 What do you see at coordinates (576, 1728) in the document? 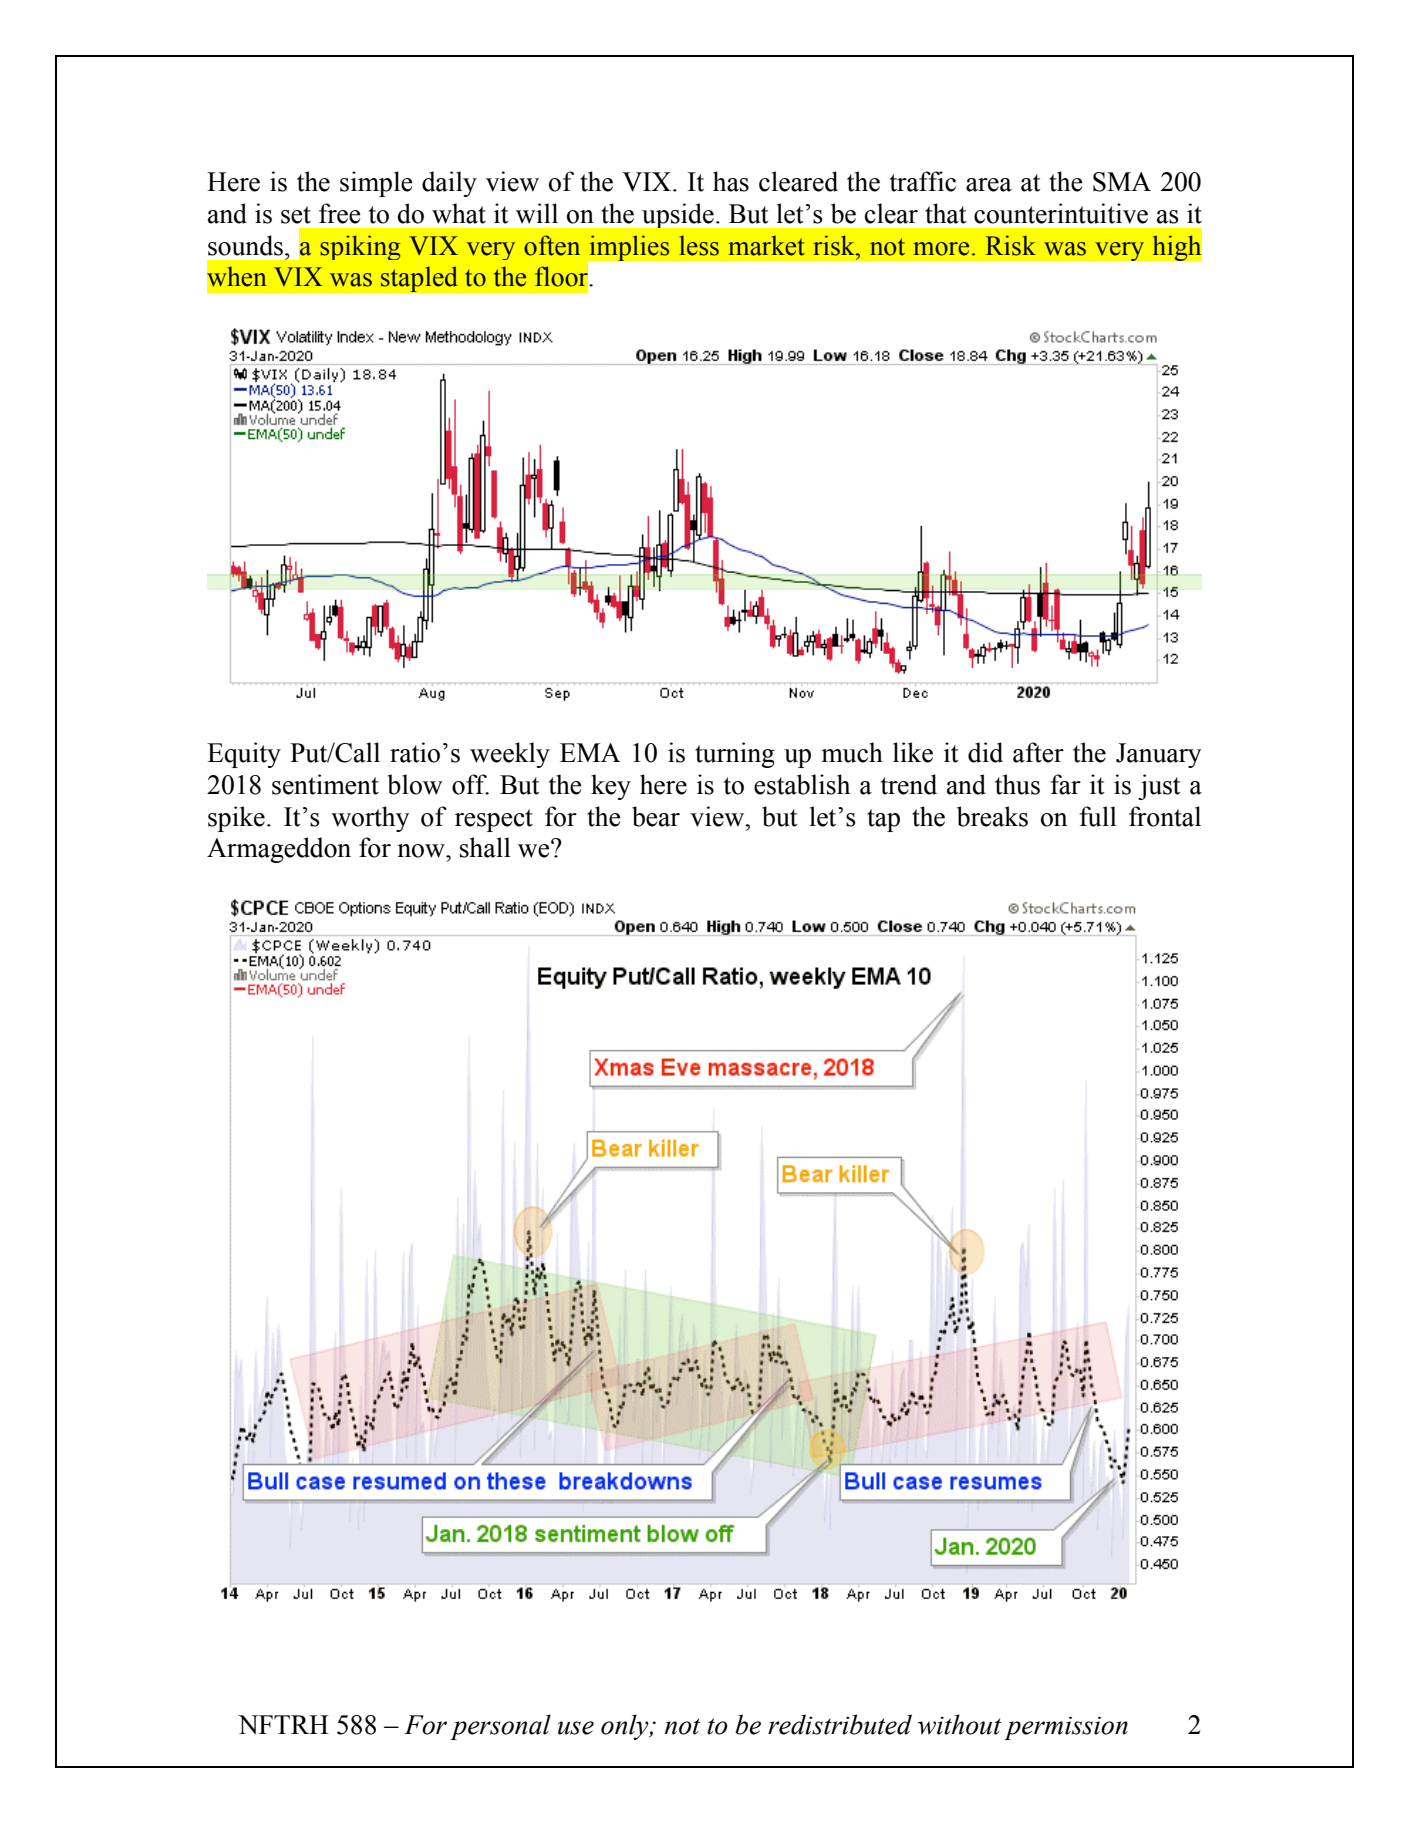
I see `use` at bounding box center [576, 1728].
